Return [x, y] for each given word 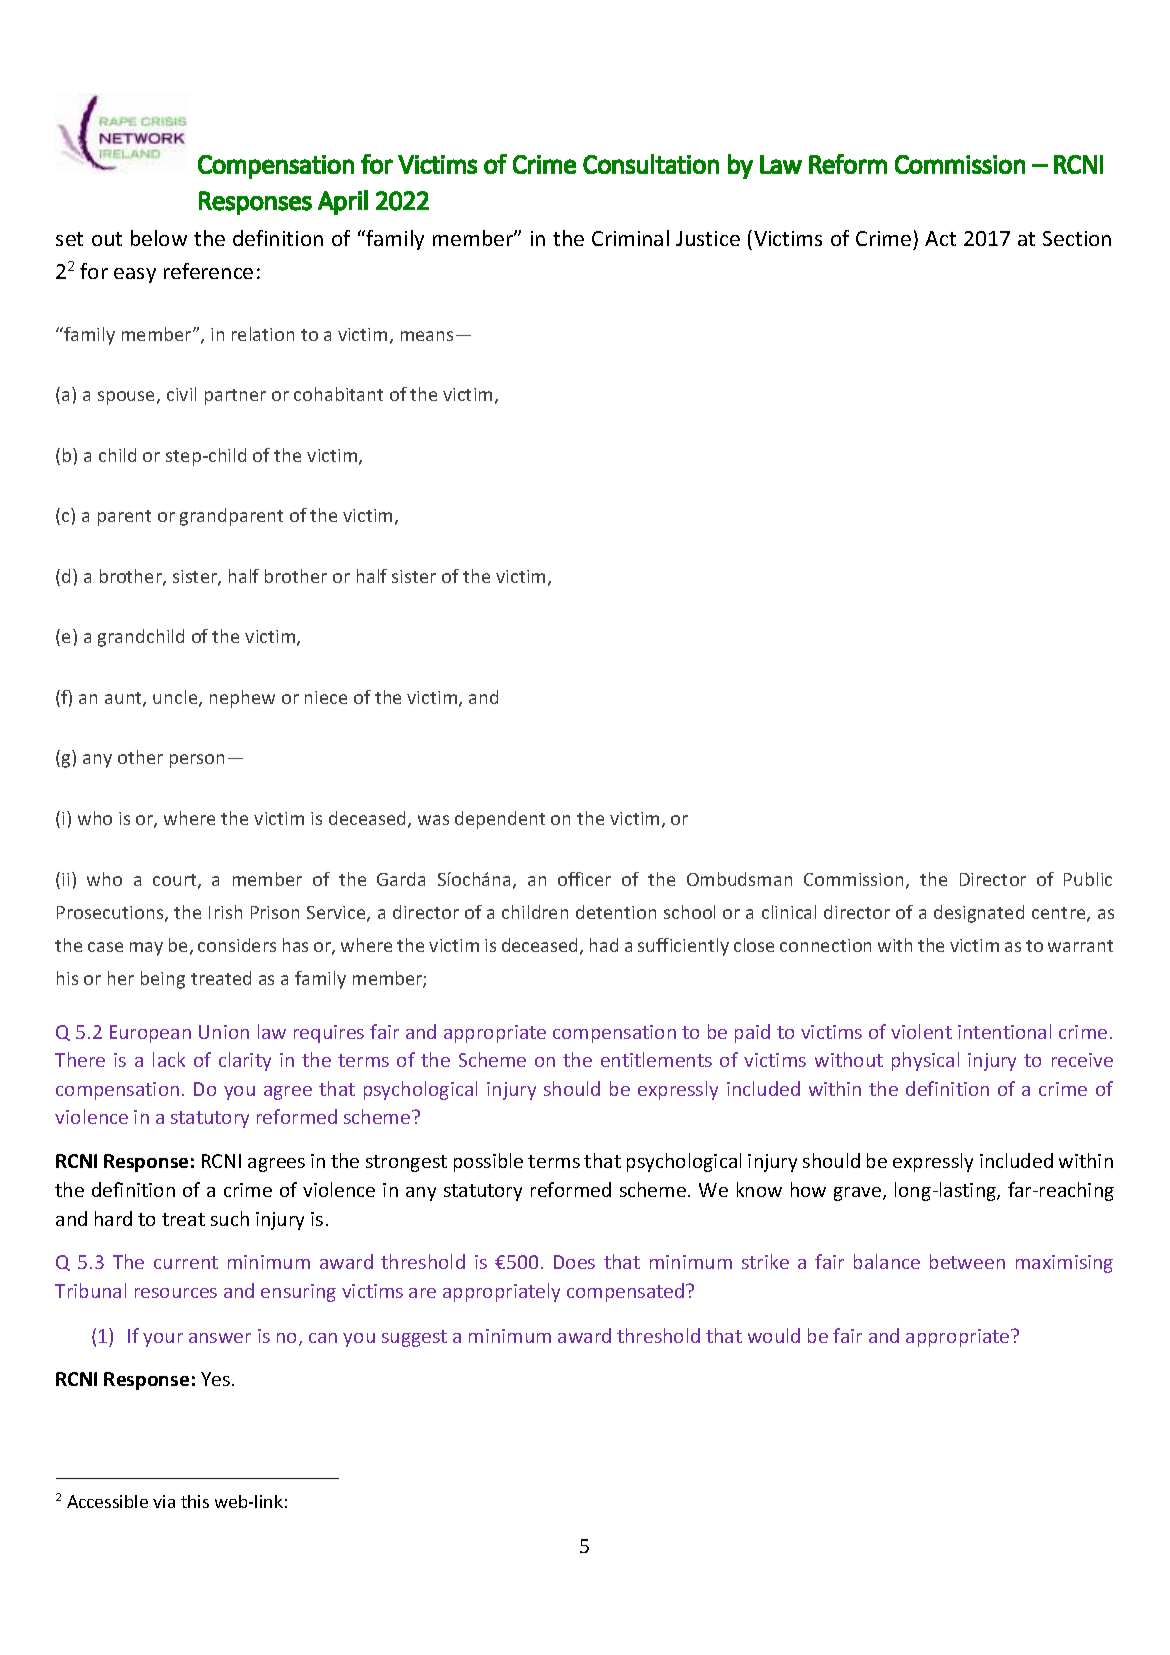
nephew [242, 699]
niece [326, 697]
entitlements [656, 1059]
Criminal [630, 238]
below [159, 238]
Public [1088, 879]
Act [940, 238]
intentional [1004, 1031]
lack [169, 1059]
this [195, 1501]
